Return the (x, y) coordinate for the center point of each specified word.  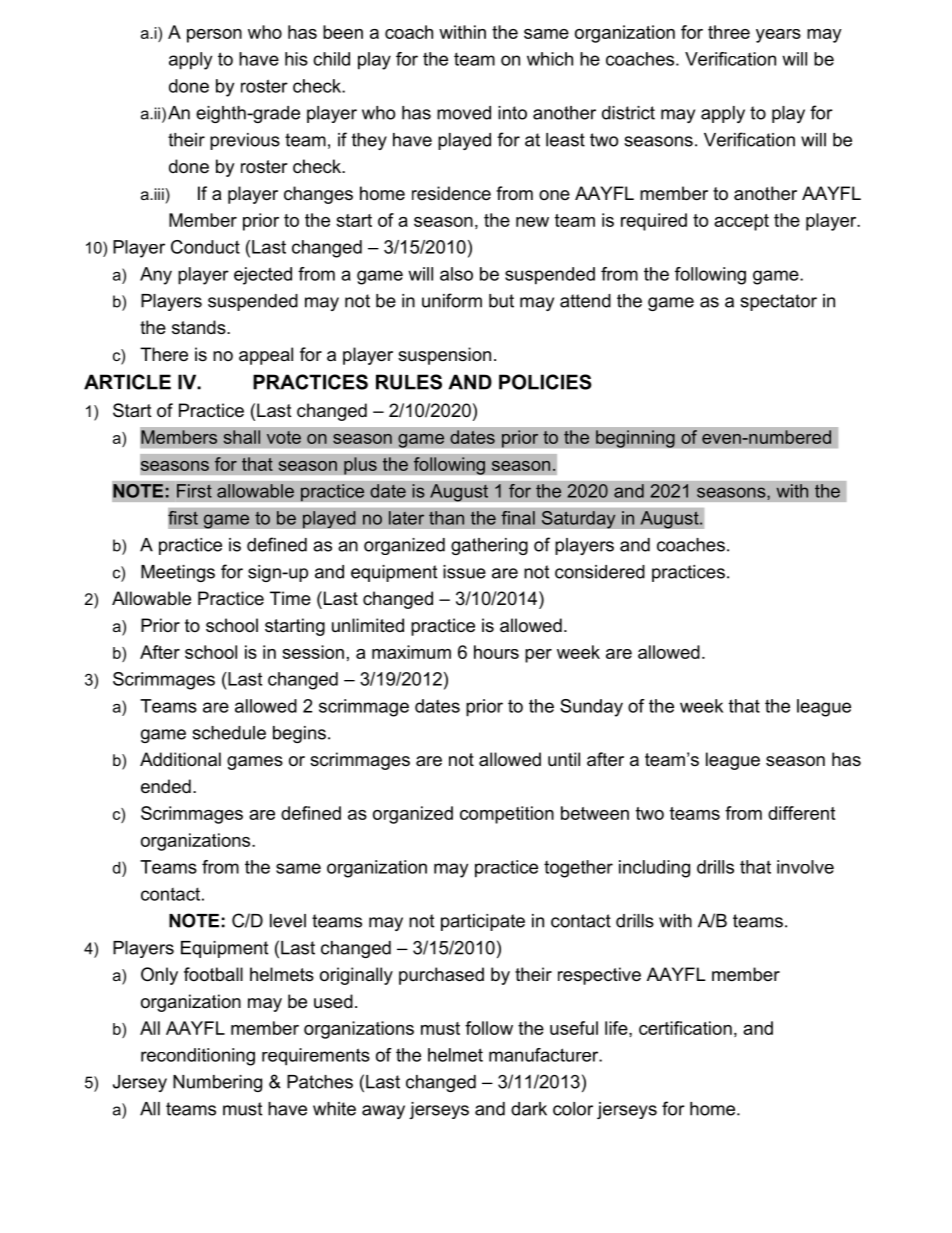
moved (464, 113)
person (214, 36)
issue (464, 572)
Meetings (178, 573)
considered (600, 572)
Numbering (217, 1083)
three (729, 32)
